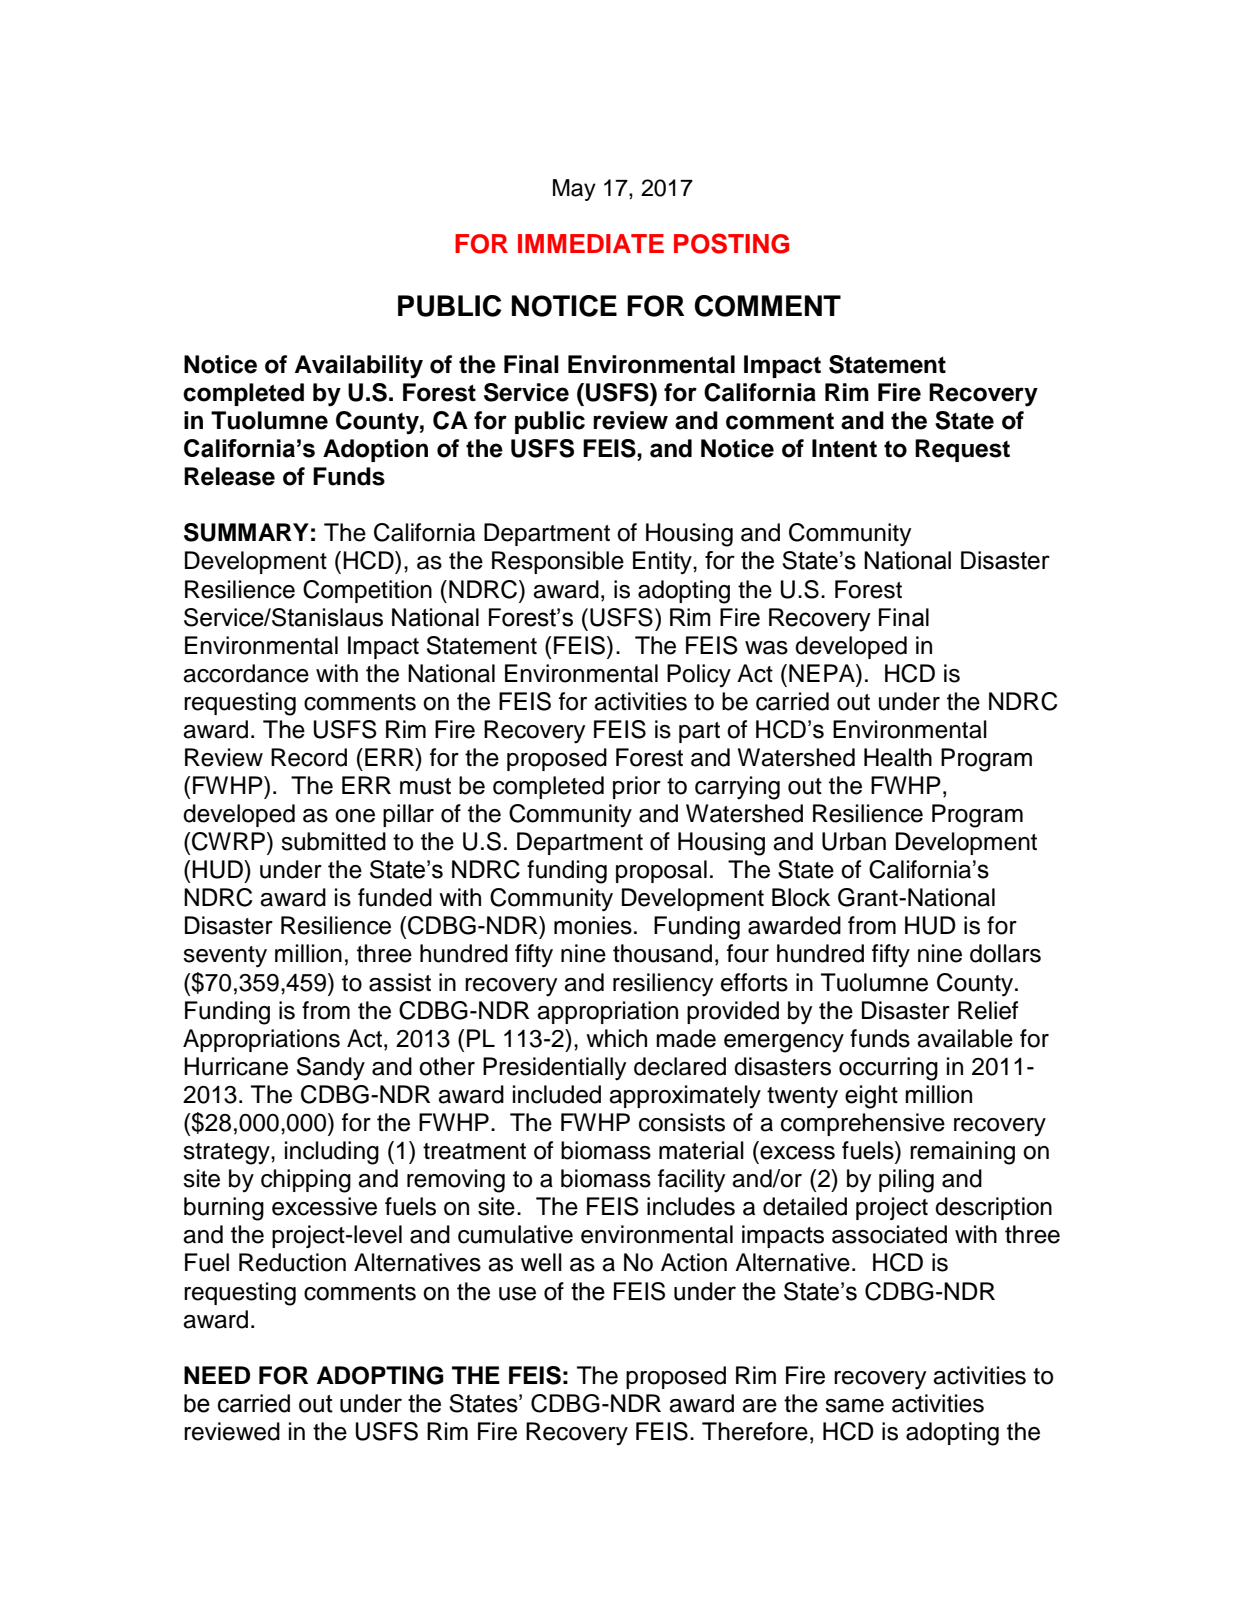 This screenshot has width=1245, height=1612. What do you see at coordinates (616, 1038) in the screenshot?
I see `which` at bounding box center [616, 1038].
